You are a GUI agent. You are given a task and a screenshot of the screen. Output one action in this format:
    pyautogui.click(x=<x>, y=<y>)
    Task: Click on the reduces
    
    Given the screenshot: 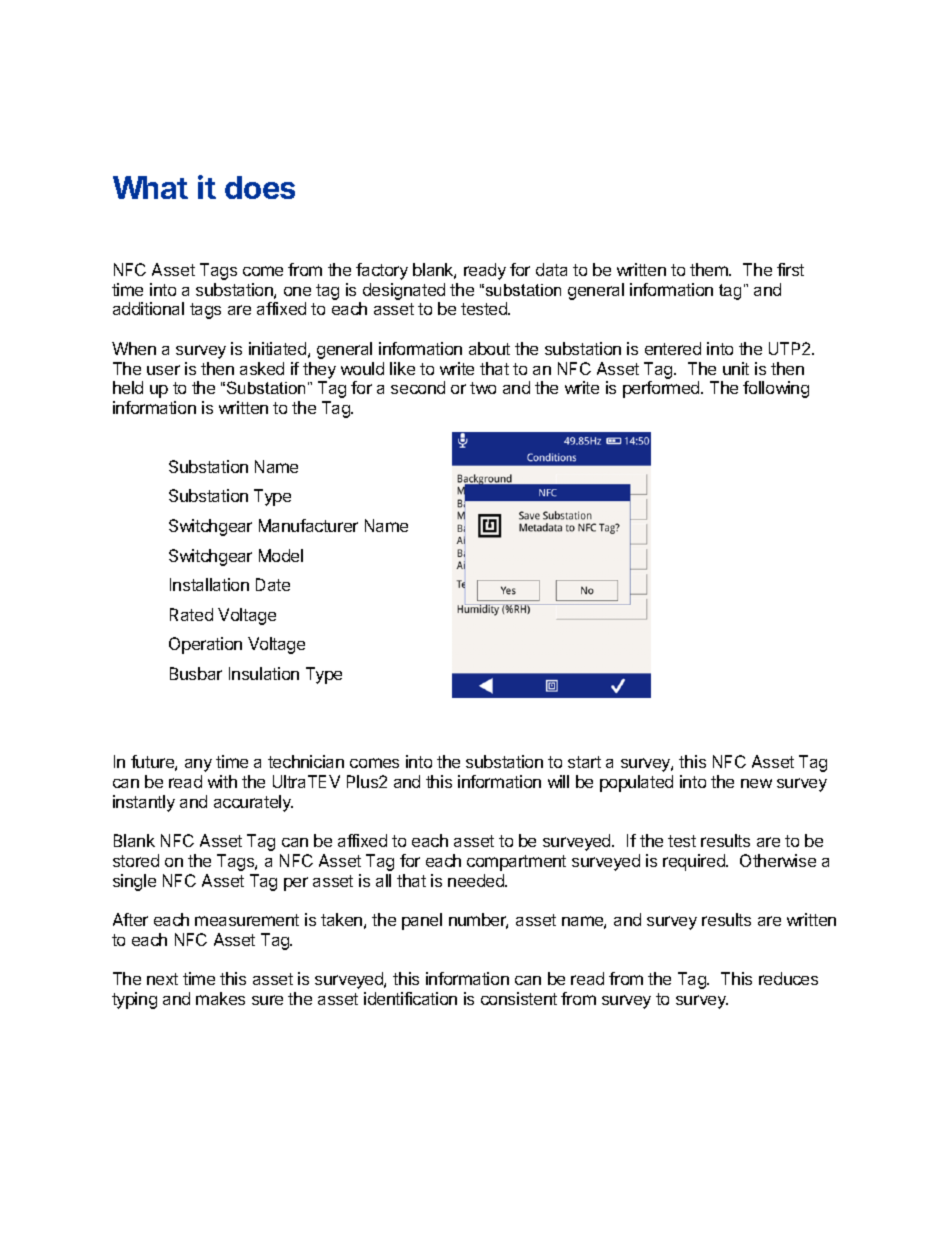 What is the action you would take?
    pyautogui.click(x=788, y=978)
